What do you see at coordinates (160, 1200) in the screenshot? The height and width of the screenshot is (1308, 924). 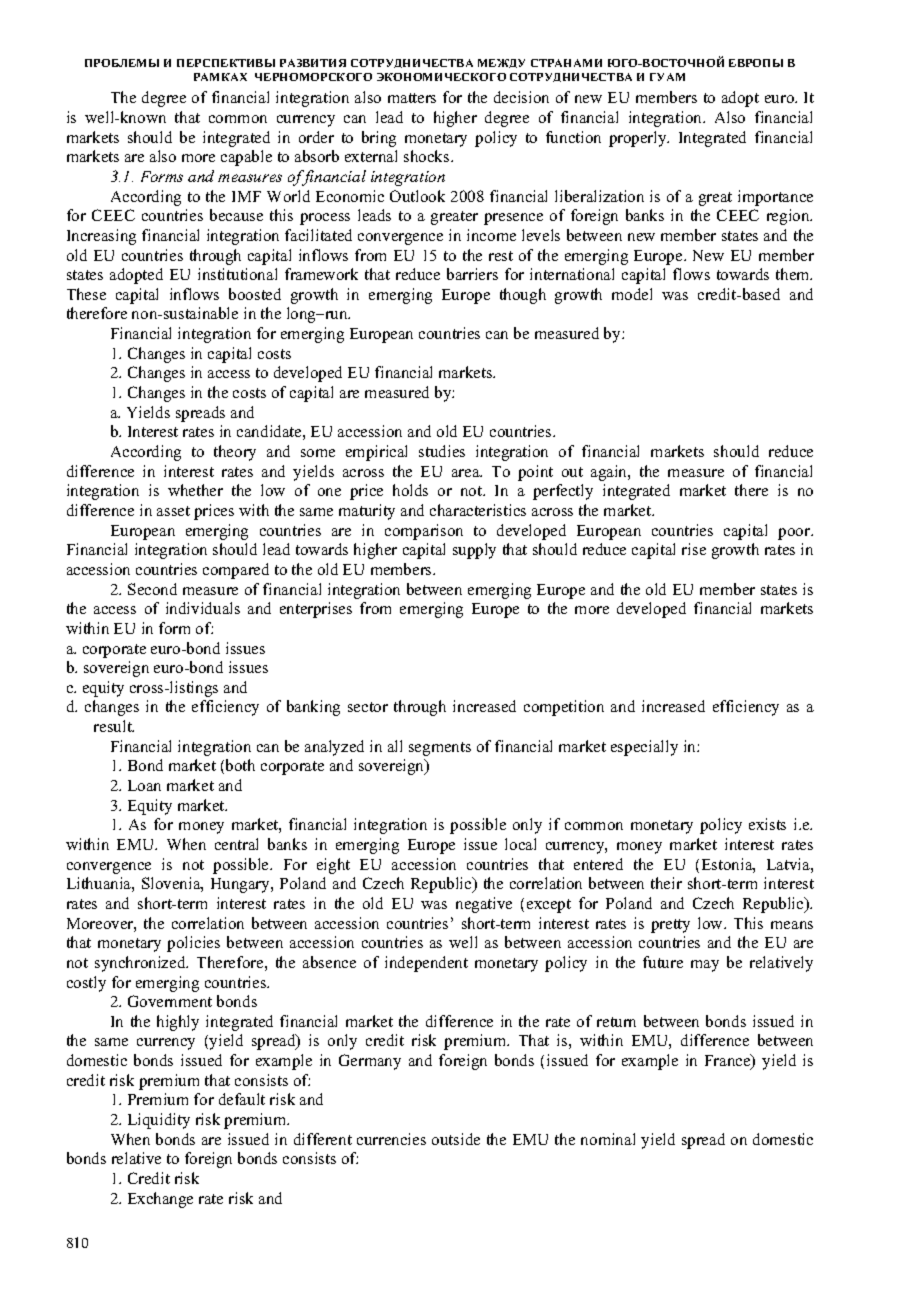 I see `Exchange` at bounding box center [160, 1200].
